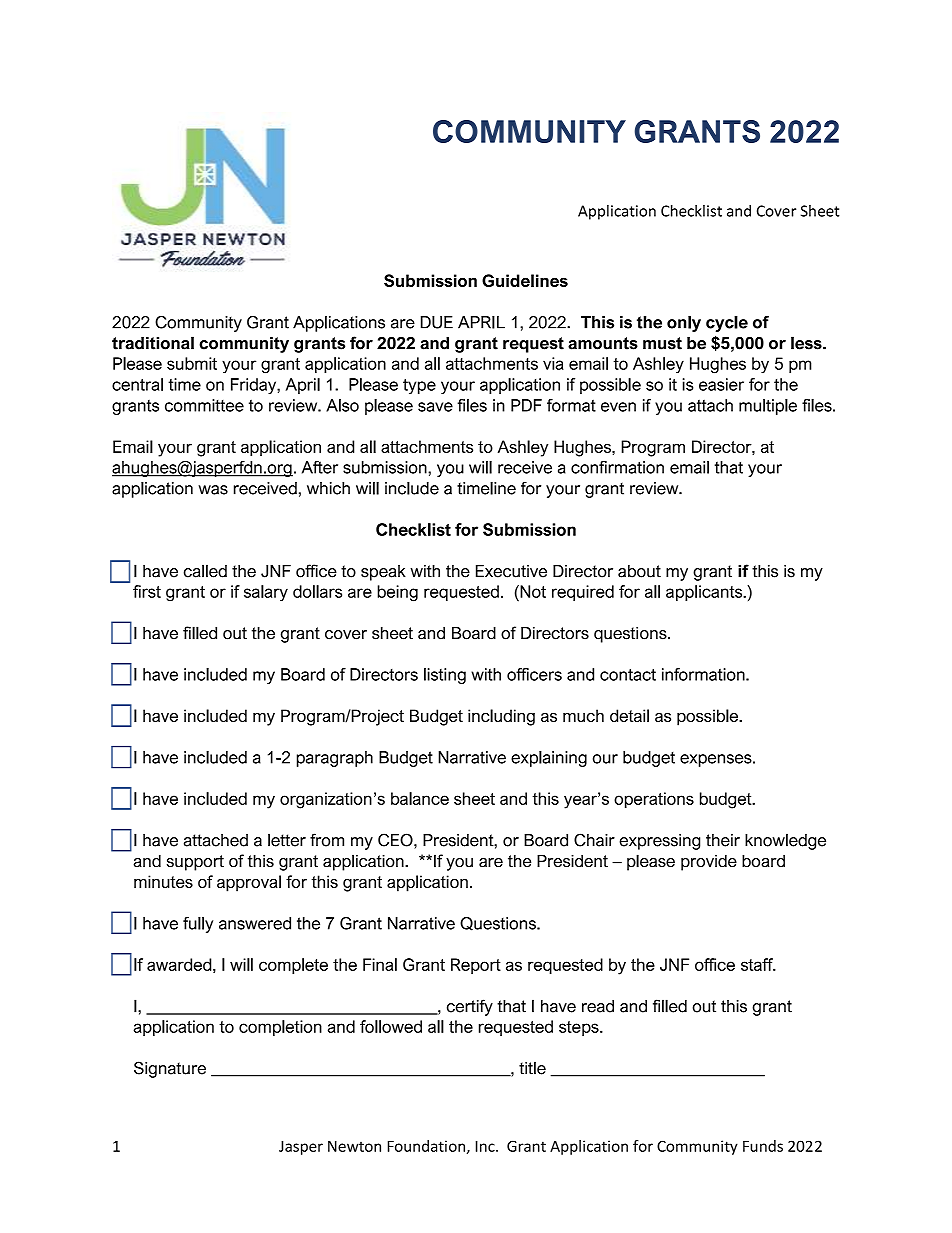 This image has height=1233, width=952. Describe the element at coordinates (727, 324) in the image. I see `cycle` at that location.
